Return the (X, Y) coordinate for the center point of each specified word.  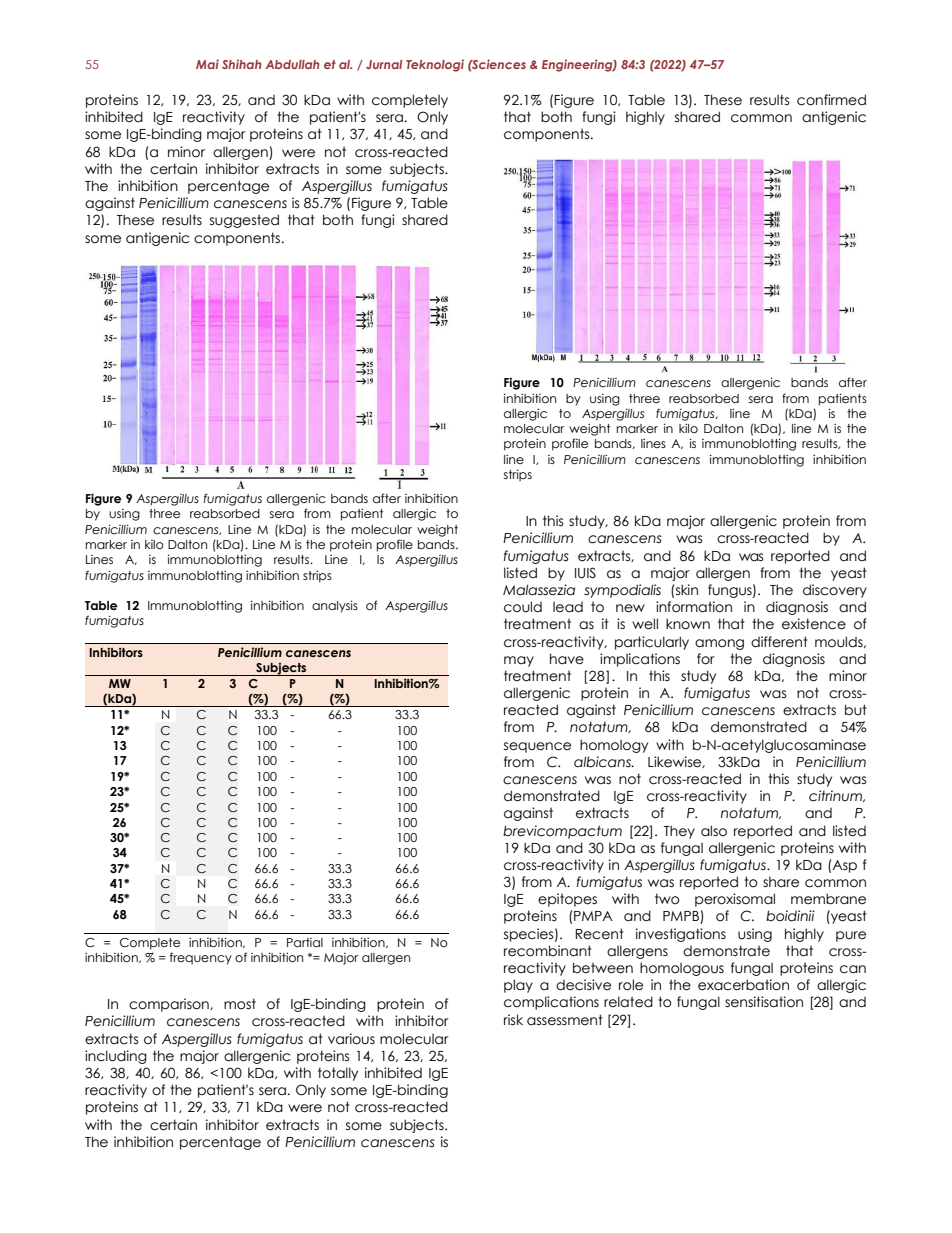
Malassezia (539, 590)
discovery (835, 591)
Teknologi (435, 65)
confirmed (831, 100)
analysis (335, 606)
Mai (207, 64)
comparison (170, 1005)
